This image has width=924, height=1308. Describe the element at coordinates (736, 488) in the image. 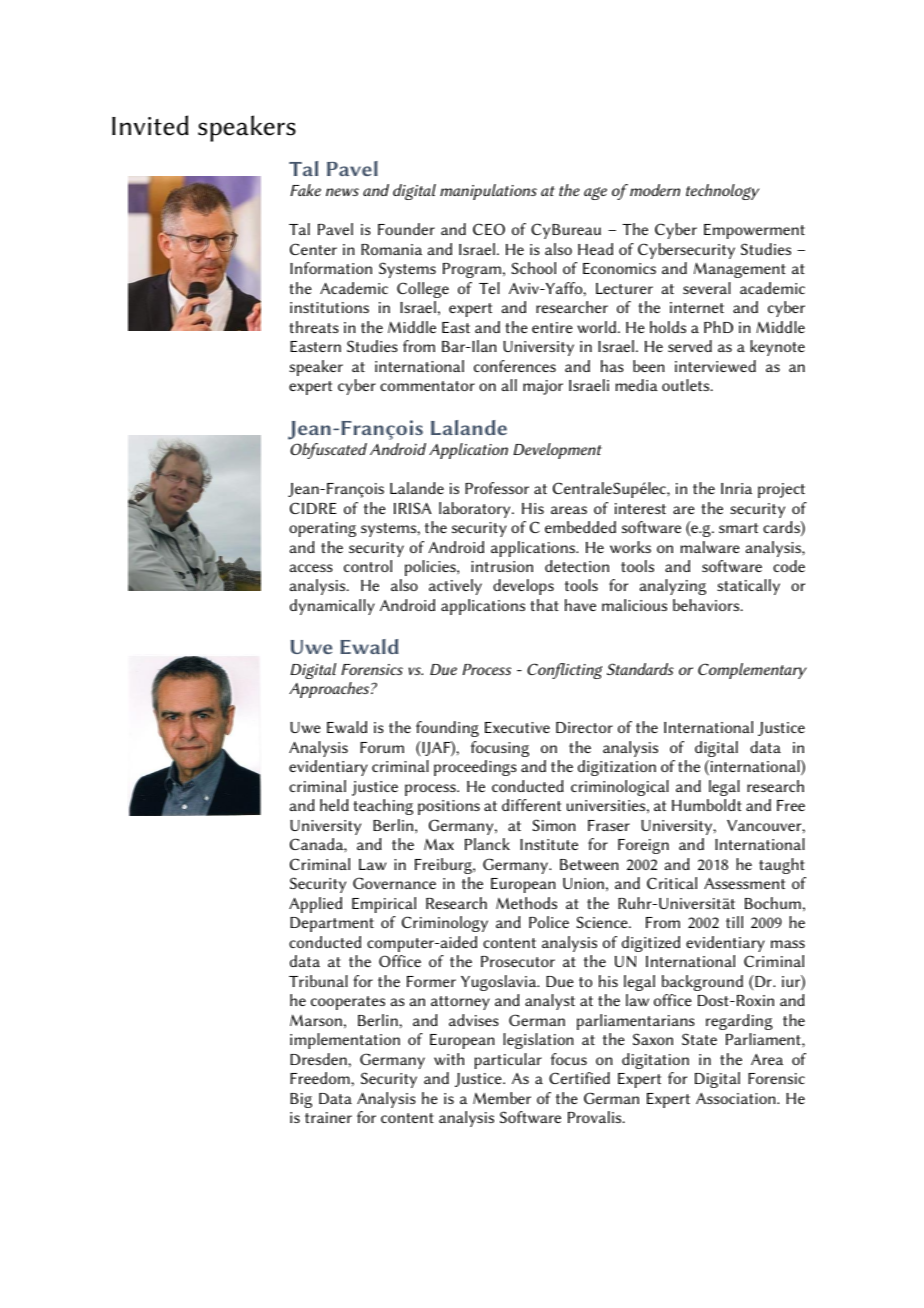

I see `Inria` at that location.
